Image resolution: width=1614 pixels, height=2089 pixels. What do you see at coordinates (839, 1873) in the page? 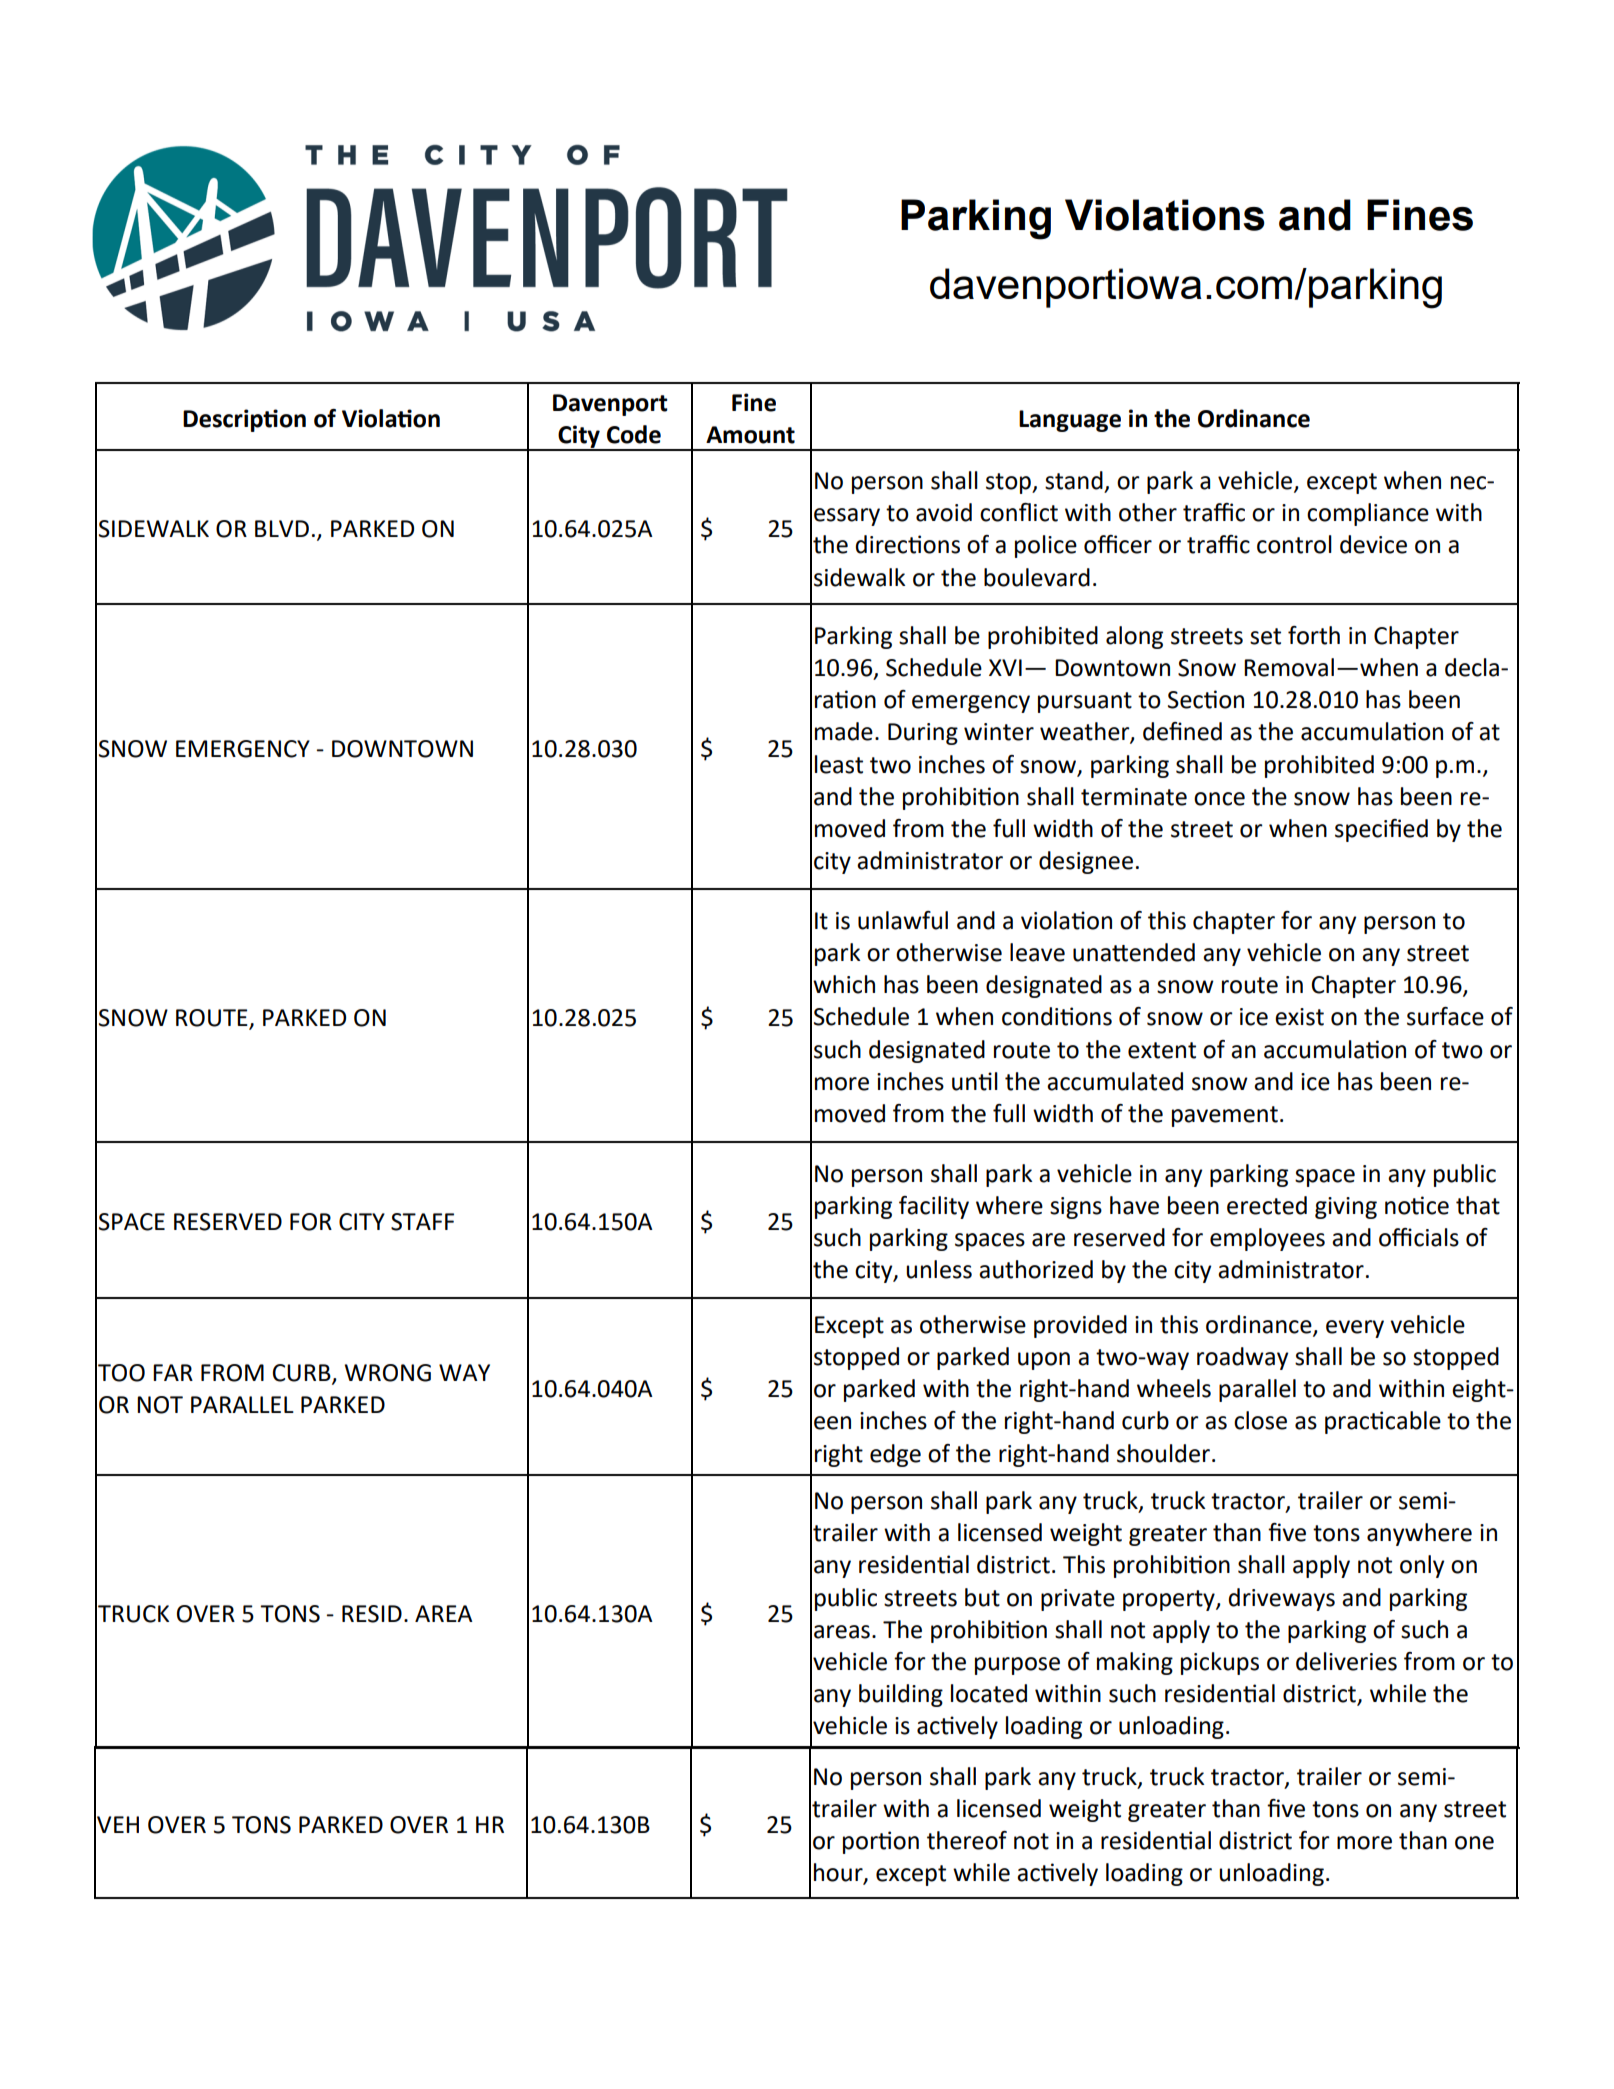
I see `hour` at bounding box center [839, 1873].
